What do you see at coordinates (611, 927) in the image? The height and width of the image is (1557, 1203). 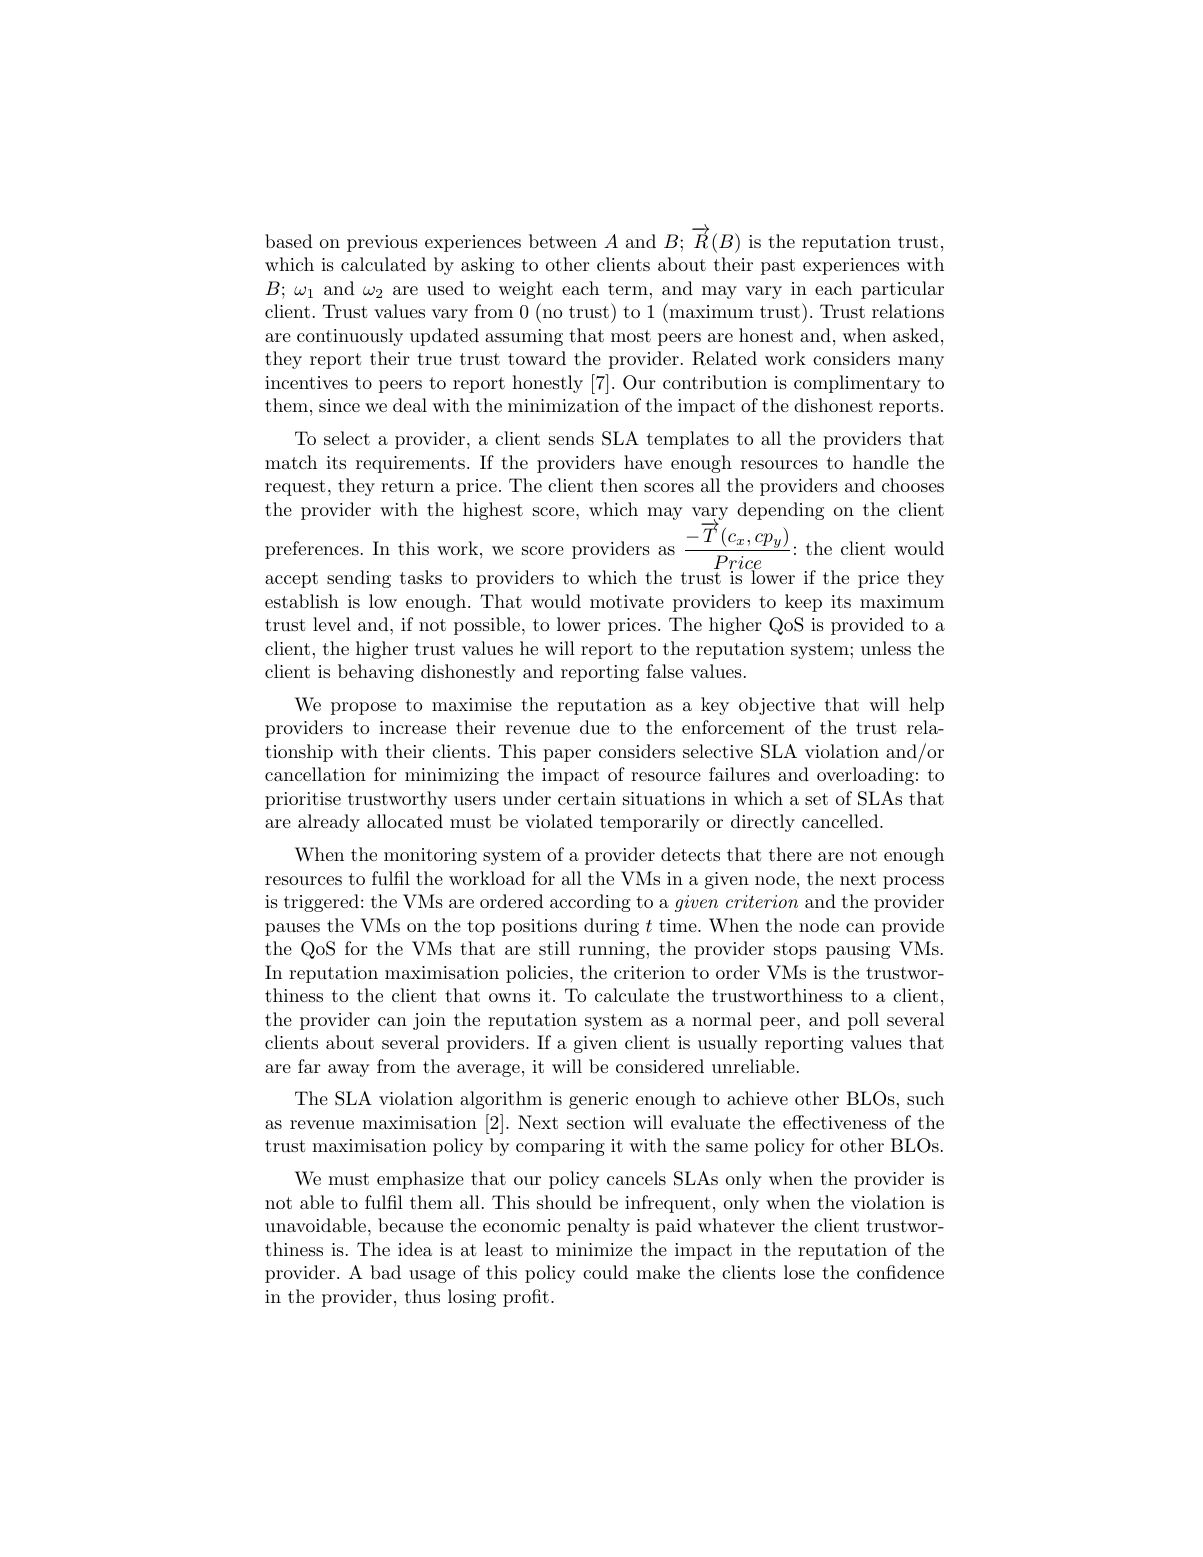 I see `during` at bounding box center [611, 927].
